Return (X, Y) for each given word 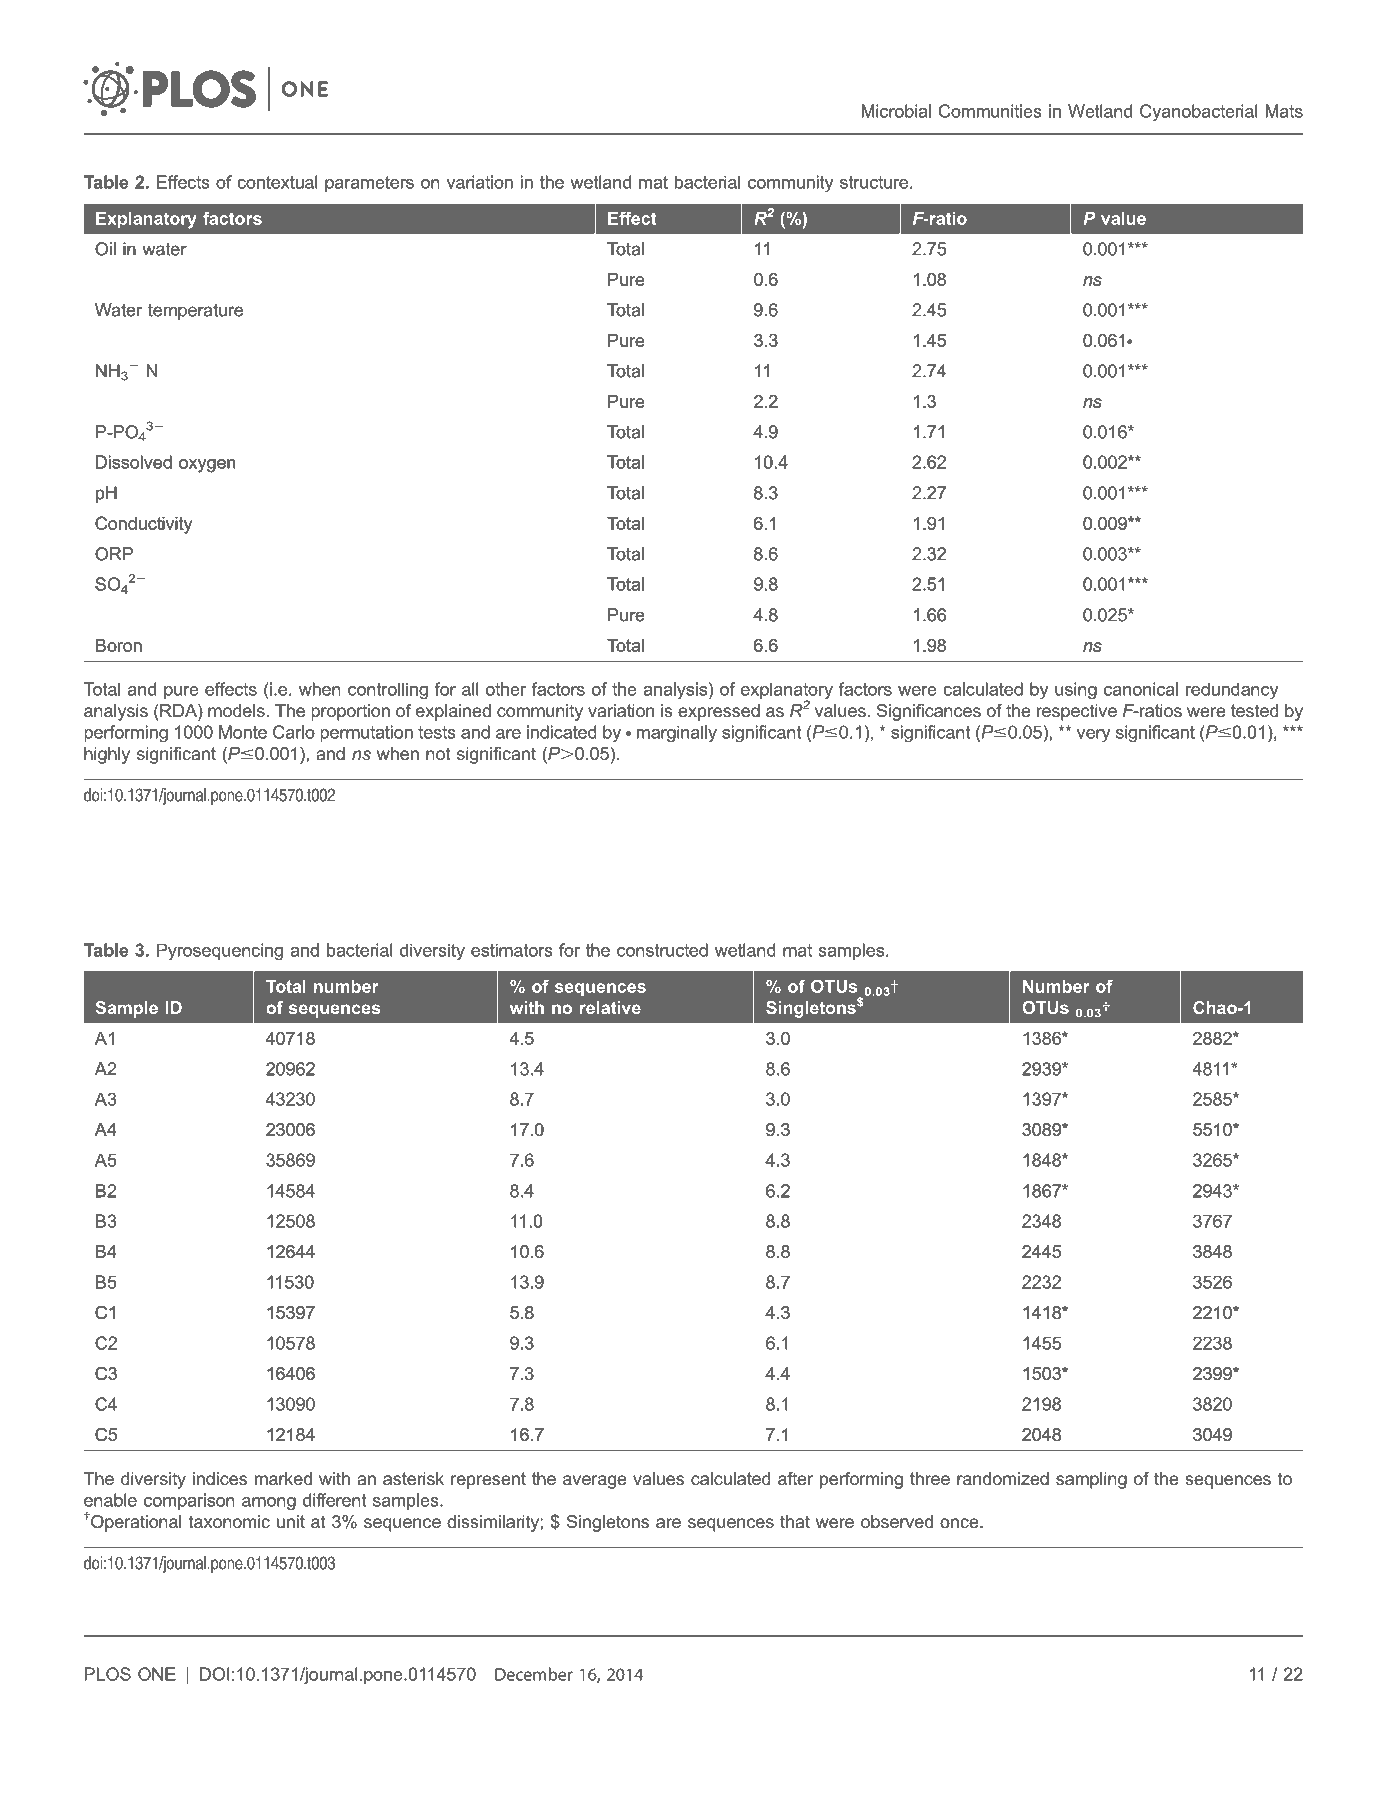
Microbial (896, 111)
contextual (277, 182)
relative (610, 1007)
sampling (1091, 1480)
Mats (1284, 111)
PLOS (108, 1674)
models (236, 710)
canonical (1141, 689)
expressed (719, 712)
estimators (512, 950)
